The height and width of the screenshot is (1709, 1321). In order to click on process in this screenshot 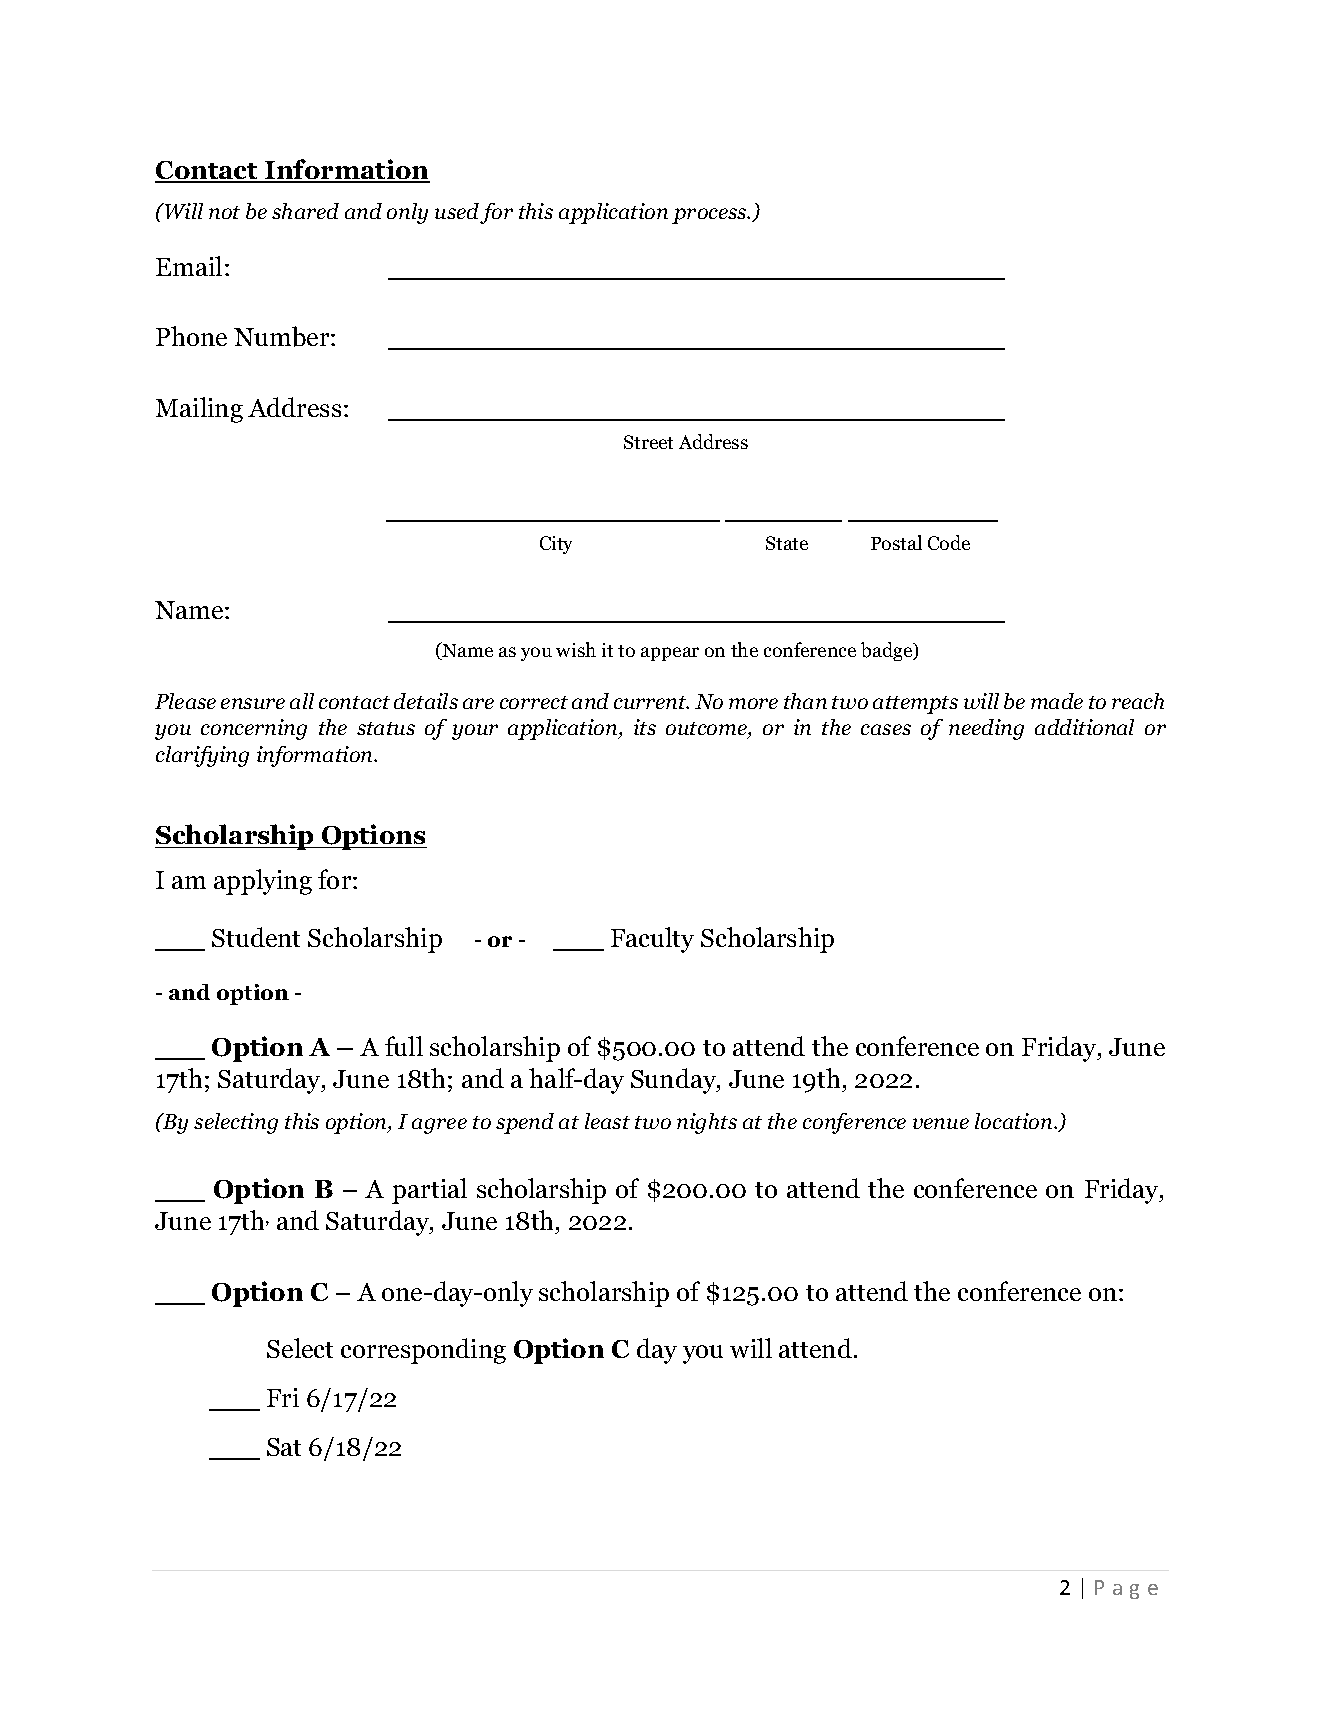, I will do `click(710, 216)`.
